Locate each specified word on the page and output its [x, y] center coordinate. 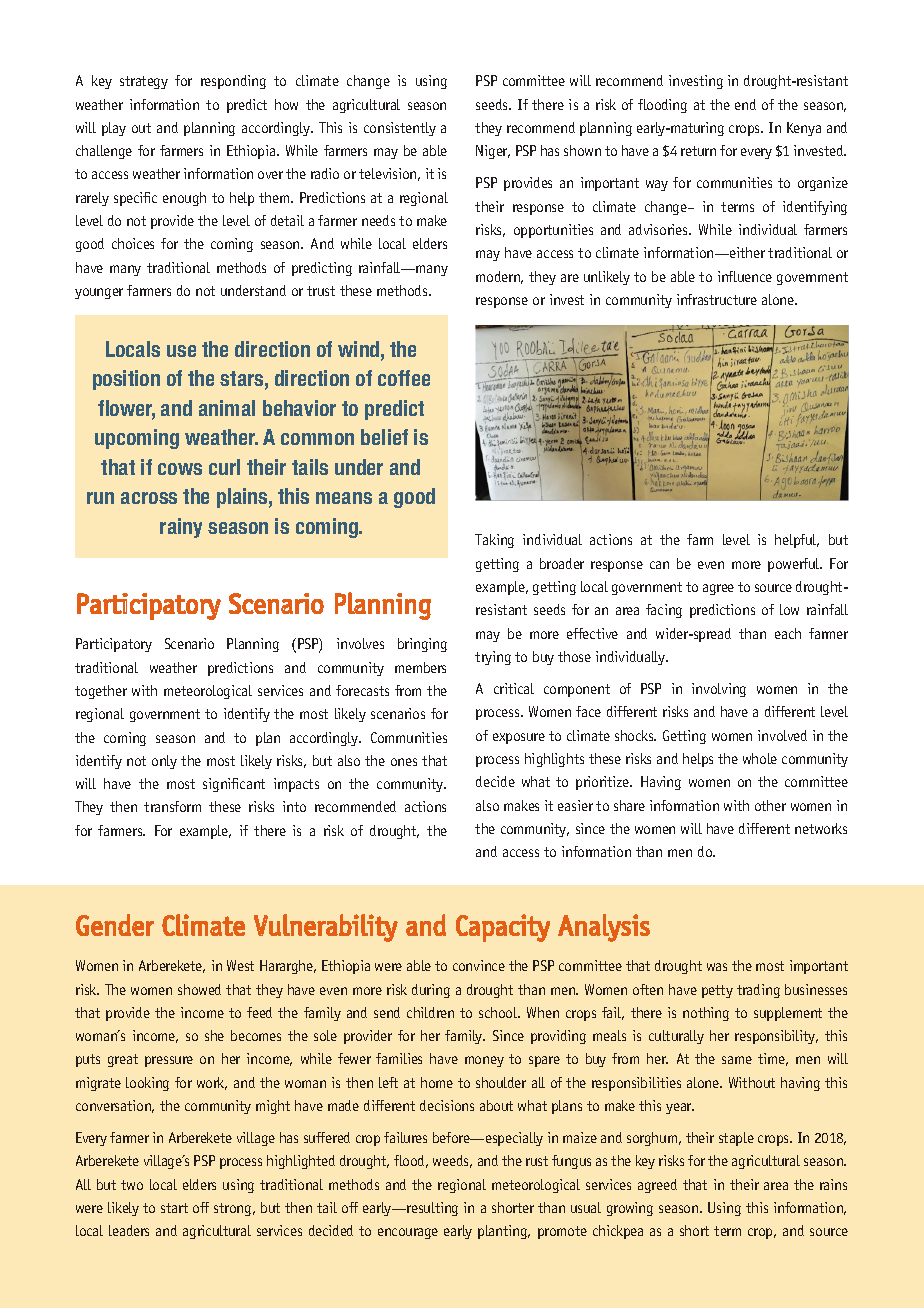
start [174, 1208]
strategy [144, 82]
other [770, 805]
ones [404, 762]
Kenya [804, 129]
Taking [494, 541]
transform [172, 806]
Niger [493, 152]
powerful [795, 565]
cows [180, 469]
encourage [408, 1233]
